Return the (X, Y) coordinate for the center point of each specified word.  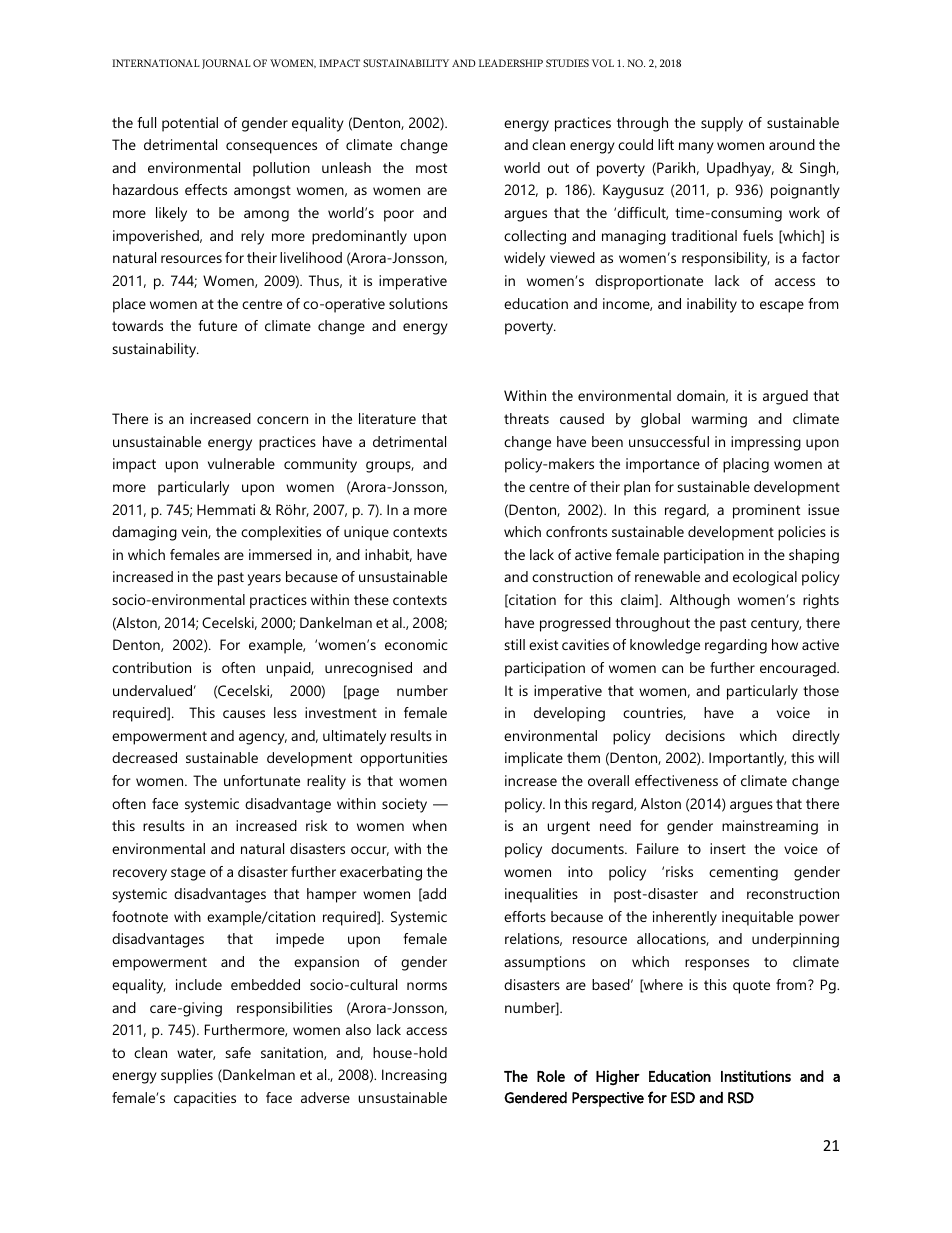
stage (188, 874)
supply (722, 124)
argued (785, 397)
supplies (187, 1076)
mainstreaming (770, 827)
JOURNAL (226, 64)
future (217, 325)
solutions (418, 303)
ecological (765, 578)
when (429, 825)
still (514, 644)
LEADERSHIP (511, 63)
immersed (280, 554)
